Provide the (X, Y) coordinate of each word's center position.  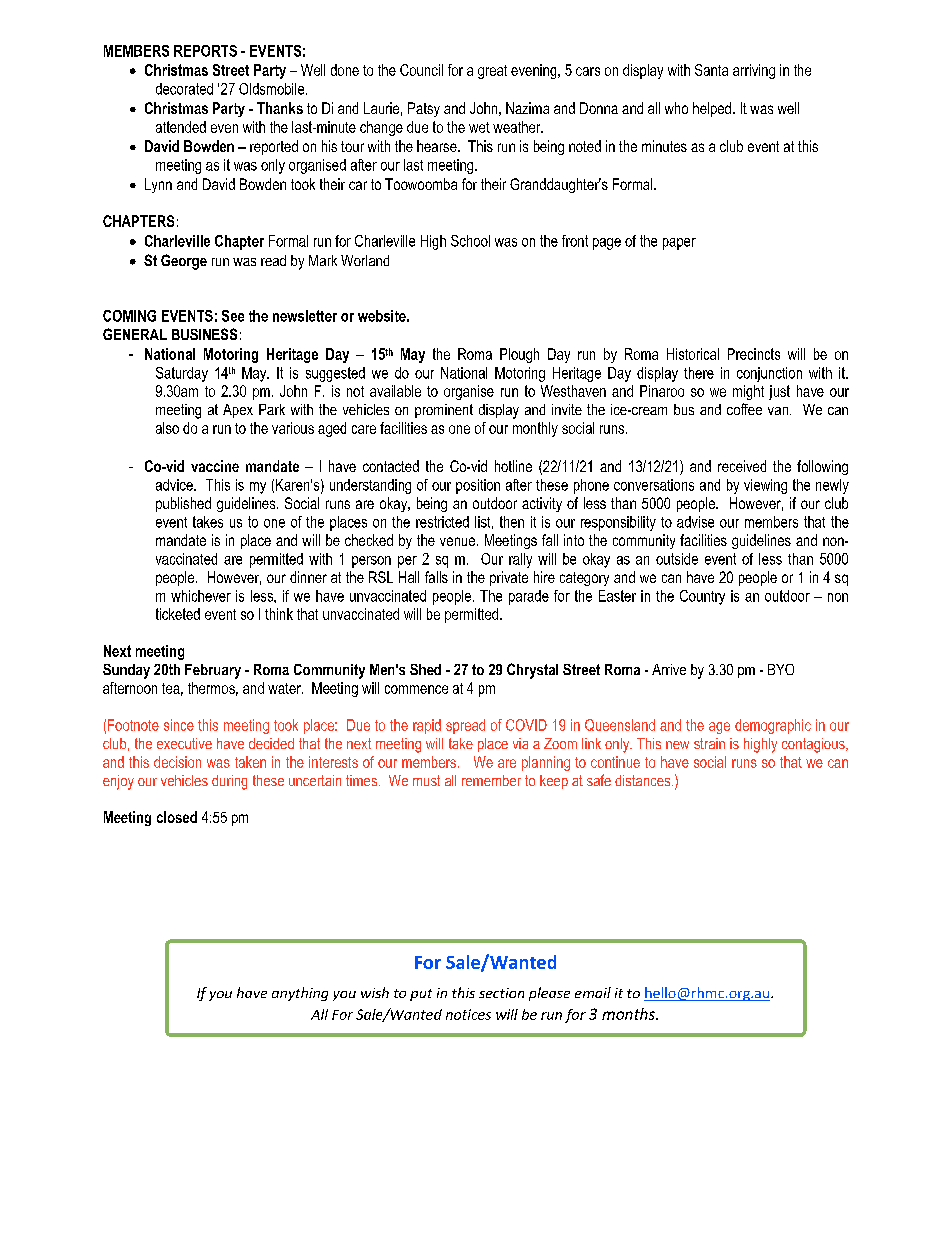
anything (300, 994)
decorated (184, 89)
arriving (754, 71)
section (501, 993)
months (629, 1014)
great (492, 72)
